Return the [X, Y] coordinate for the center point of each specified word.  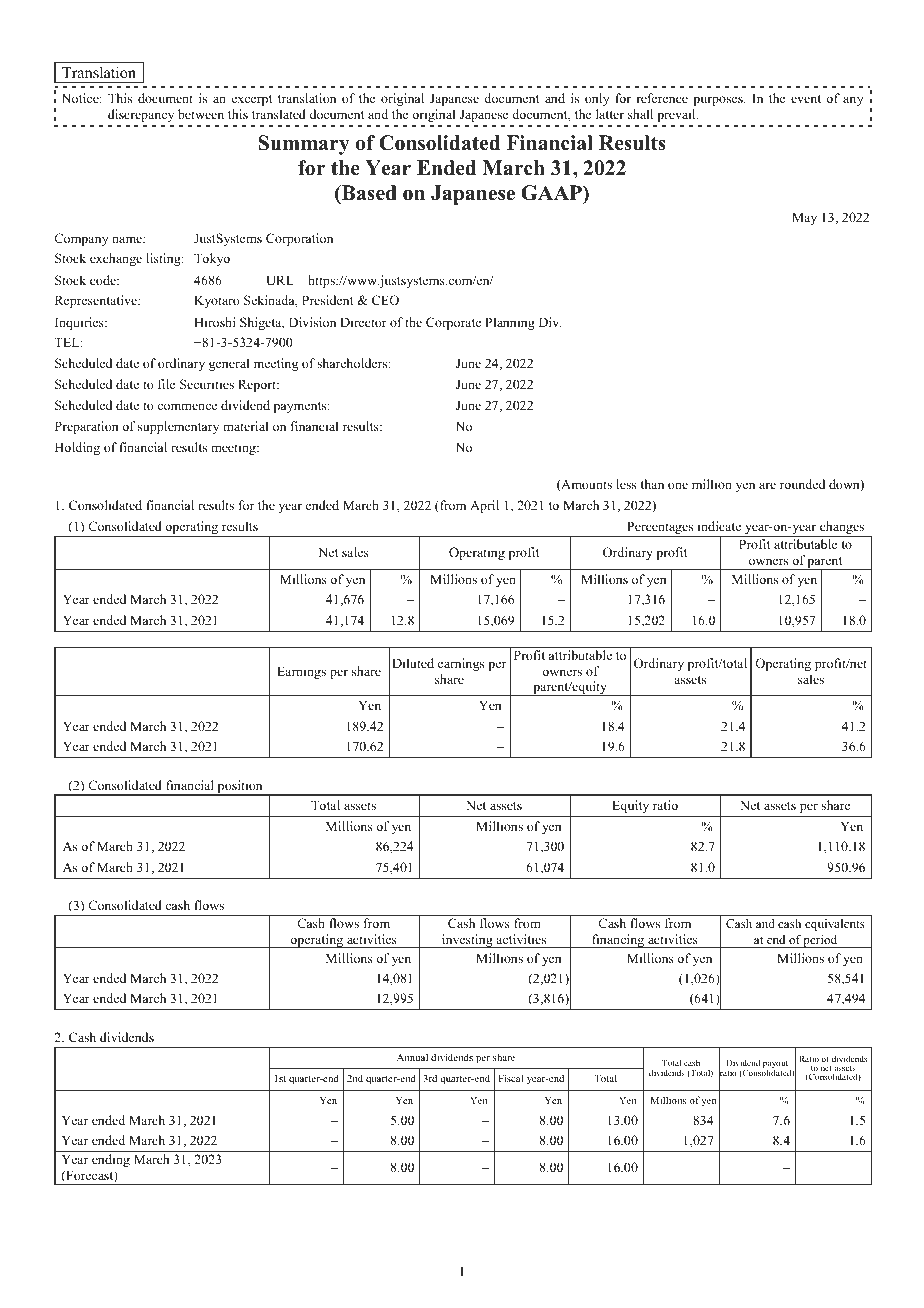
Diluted [413, 663]
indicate [719, 526]
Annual [412, 1057]
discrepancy [141, 115]
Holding [77, 448]
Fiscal [510, 1078]
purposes [719, 101]
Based [368, 193]
